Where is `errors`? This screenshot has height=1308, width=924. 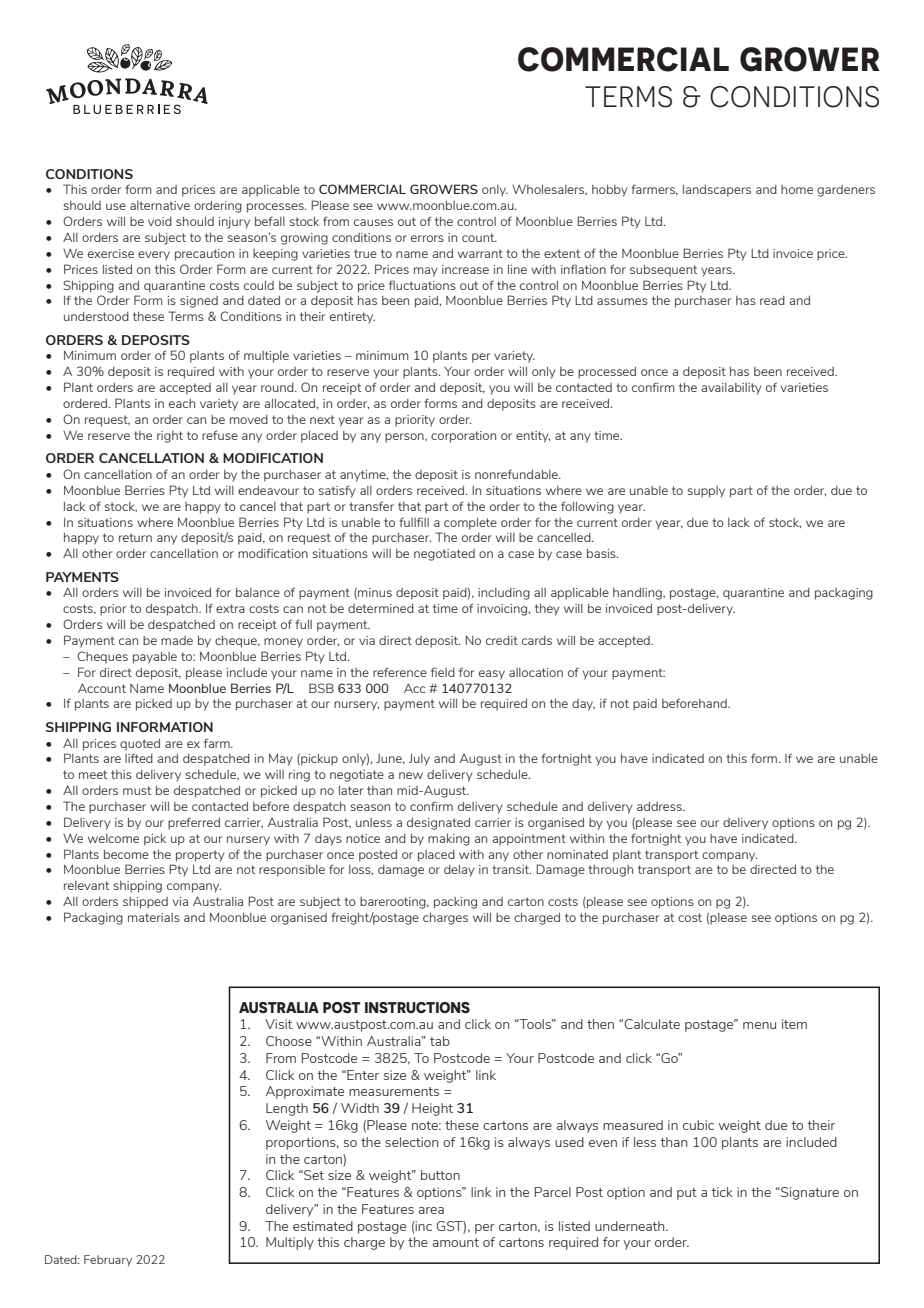 errors is located at coordinates (427, 238).
